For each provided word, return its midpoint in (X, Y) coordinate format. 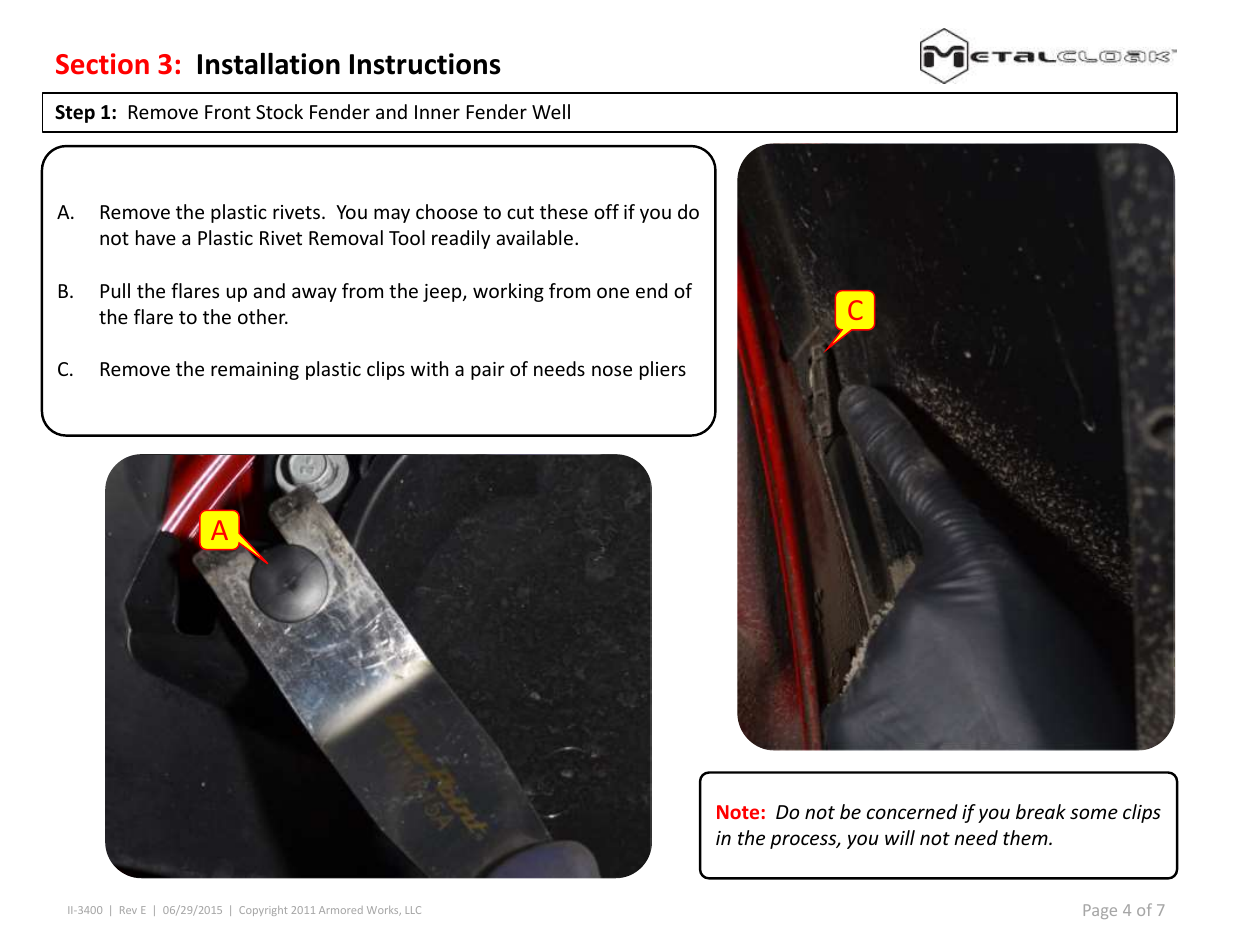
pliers (663, 370)
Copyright (263, 911)
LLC (413, 910)
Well (551, 111)
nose (612, 370)
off (606, 211)
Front (228, 112)
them (1026, 837)
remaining (255, 371)
